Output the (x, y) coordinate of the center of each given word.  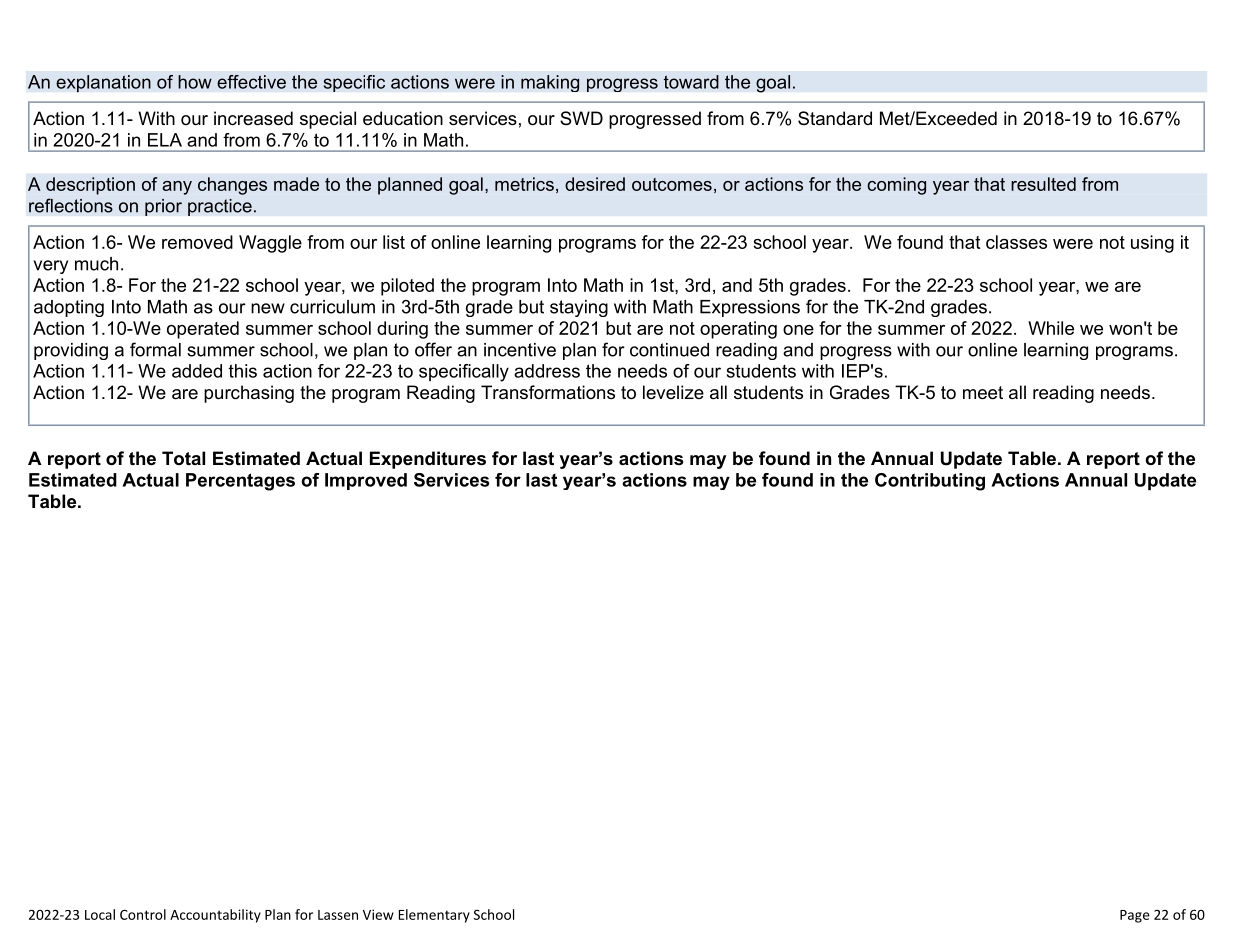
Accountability (215, 916)
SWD (581, 118)
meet (983, 393)
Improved (366, 481)
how (195, 82)
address (547, 371)
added (197, 371)
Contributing (930, 482)
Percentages (240, 482)
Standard (835, 118)
